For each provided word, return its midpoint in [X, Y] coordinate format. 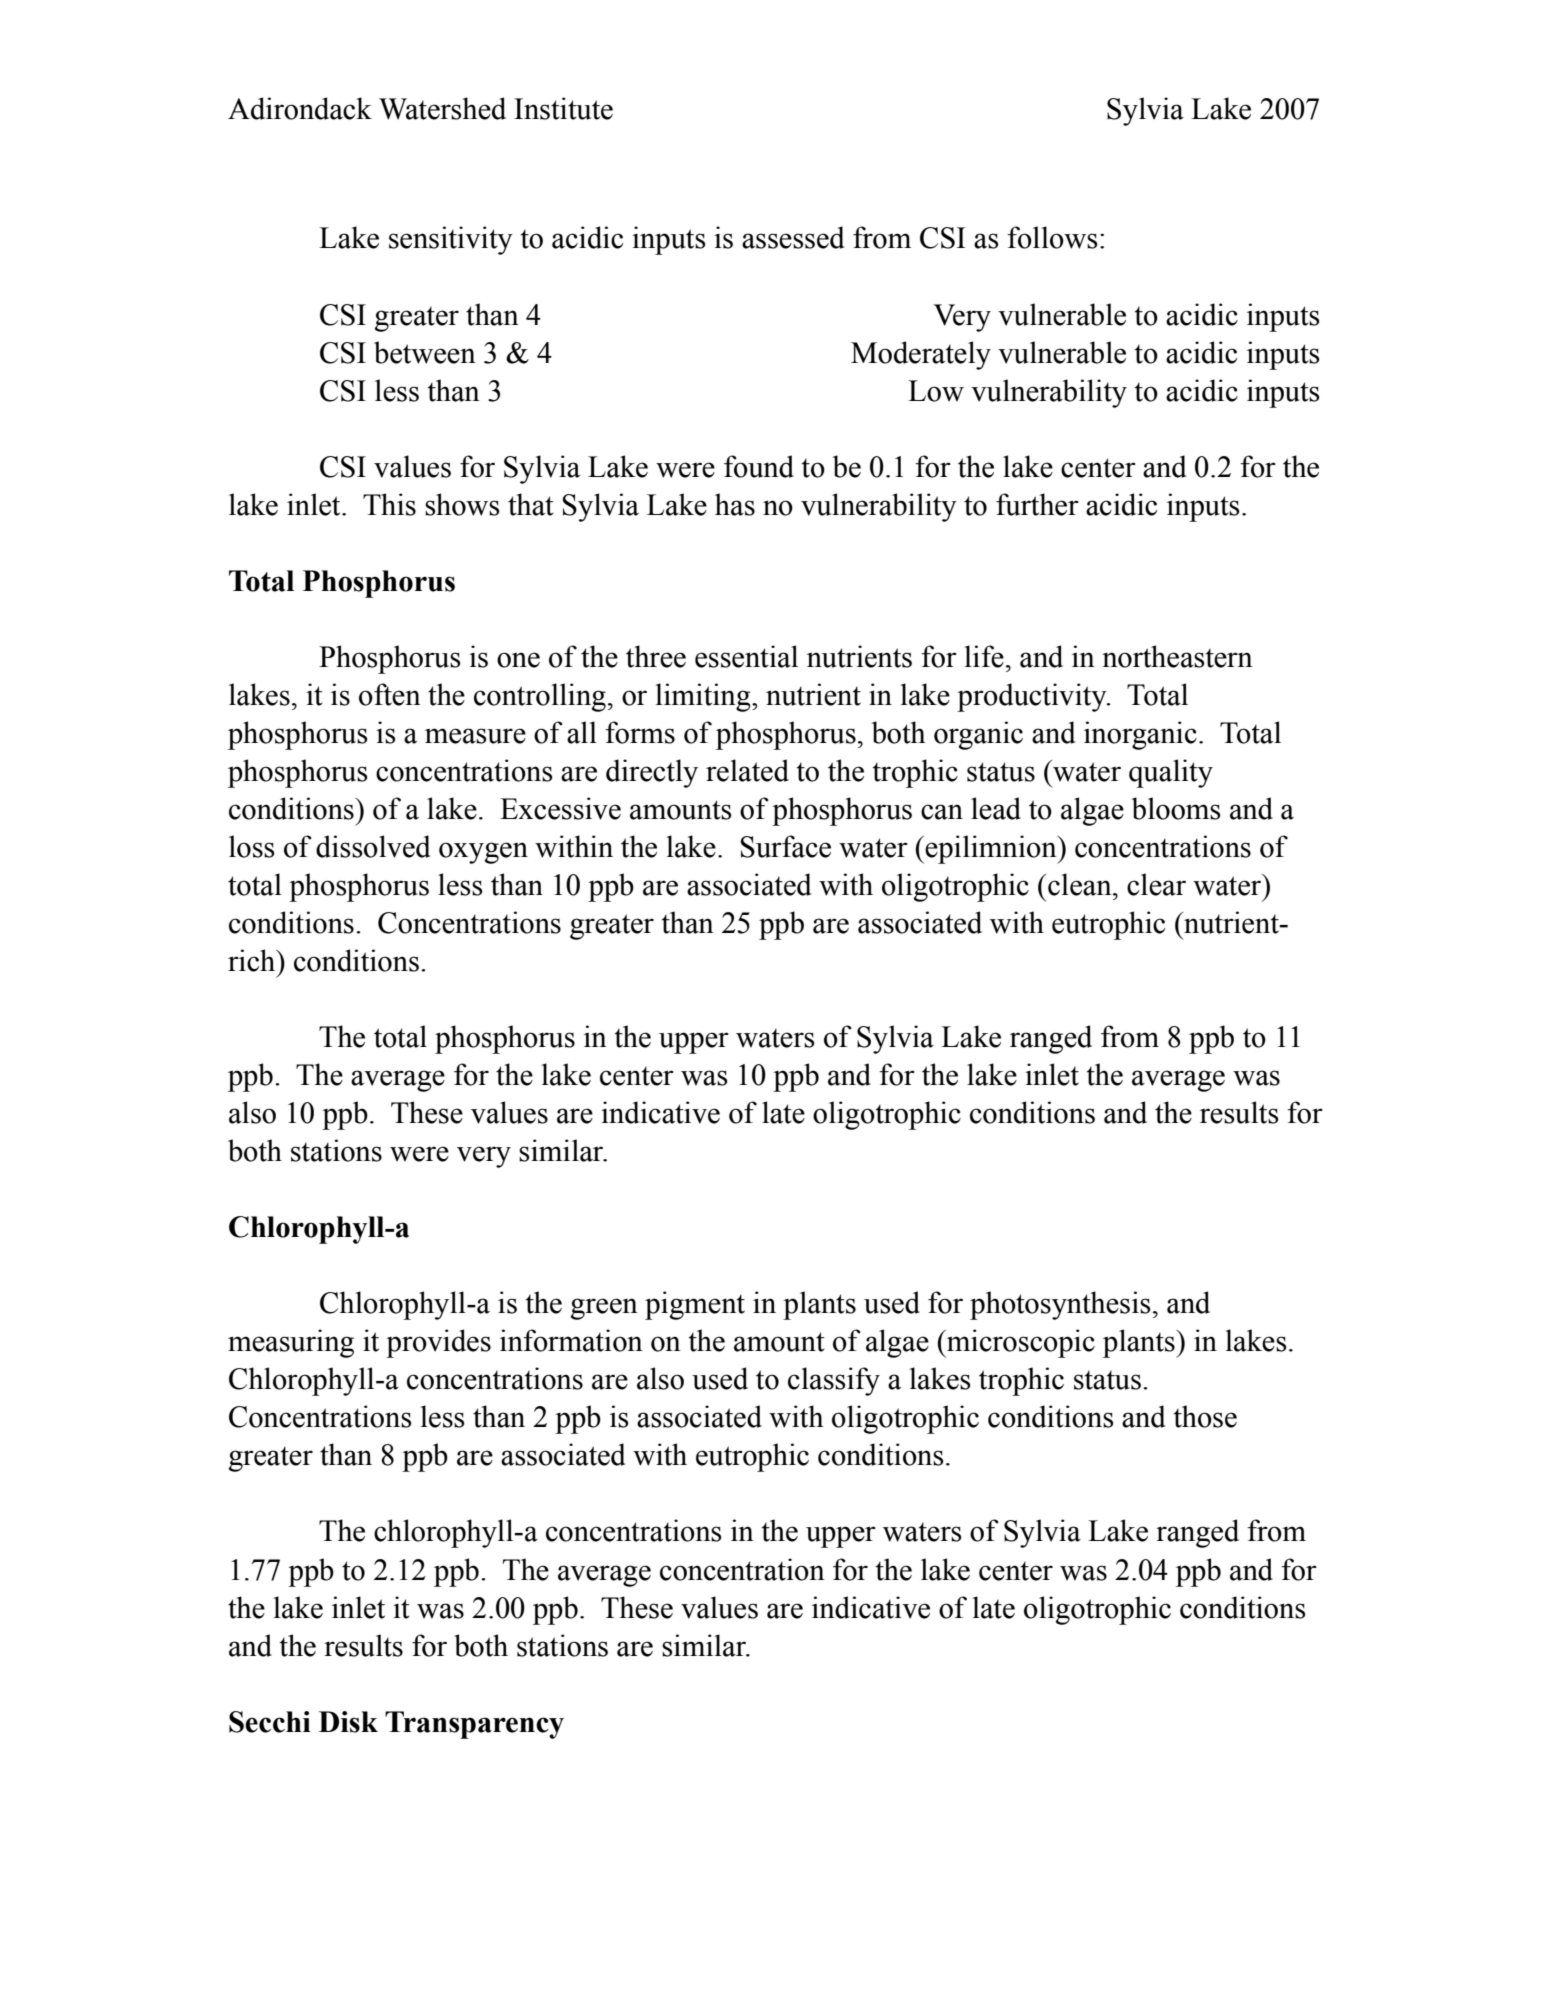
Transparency [474, 1725]
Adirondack [300, 108]
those [1205, 1416]
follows [1052, 237]
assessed [793, 237]
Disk [348, 1722]
